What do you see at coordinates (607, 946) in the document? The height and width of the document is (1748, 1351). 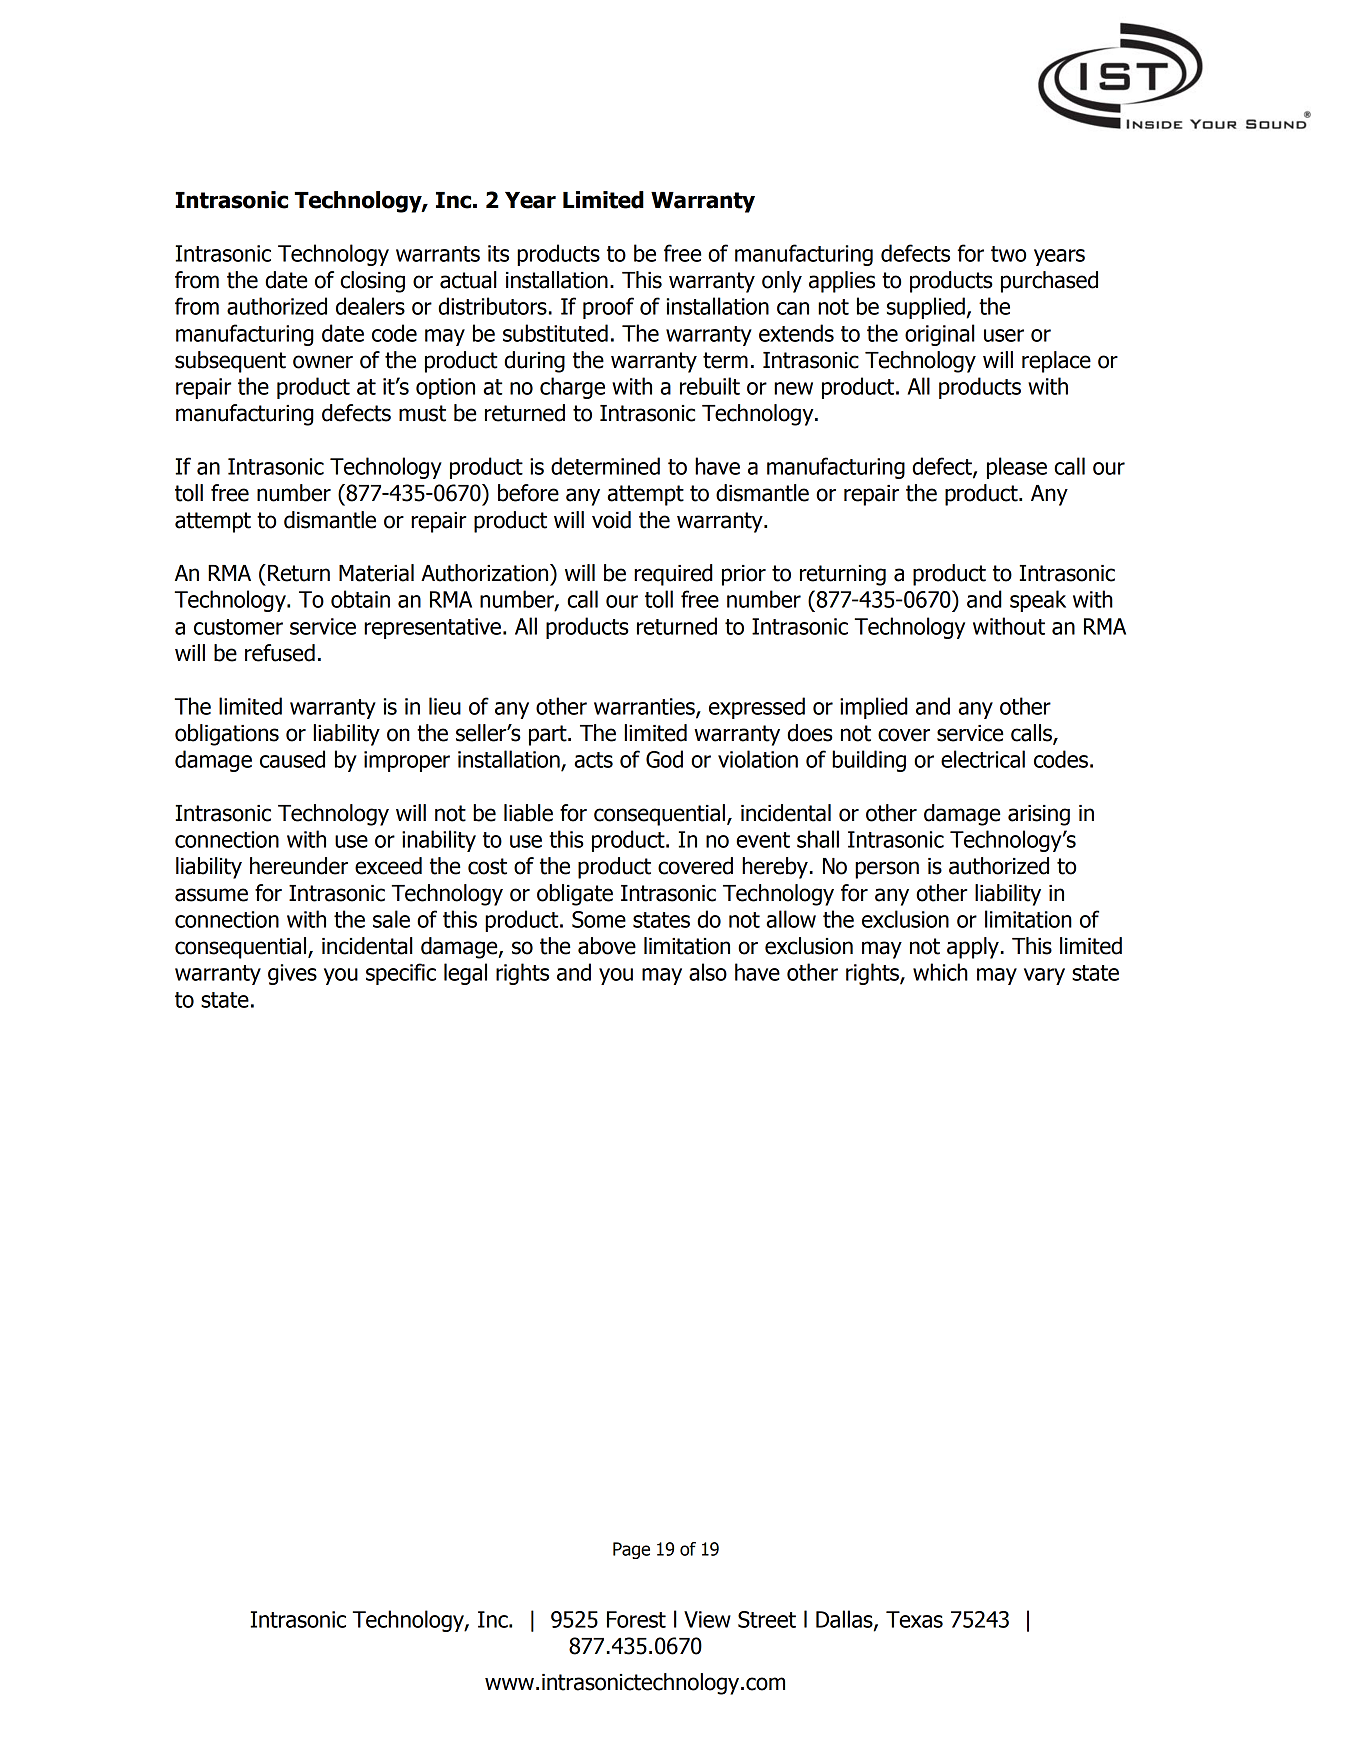 I see `above` at bounding box center [607, 946].
